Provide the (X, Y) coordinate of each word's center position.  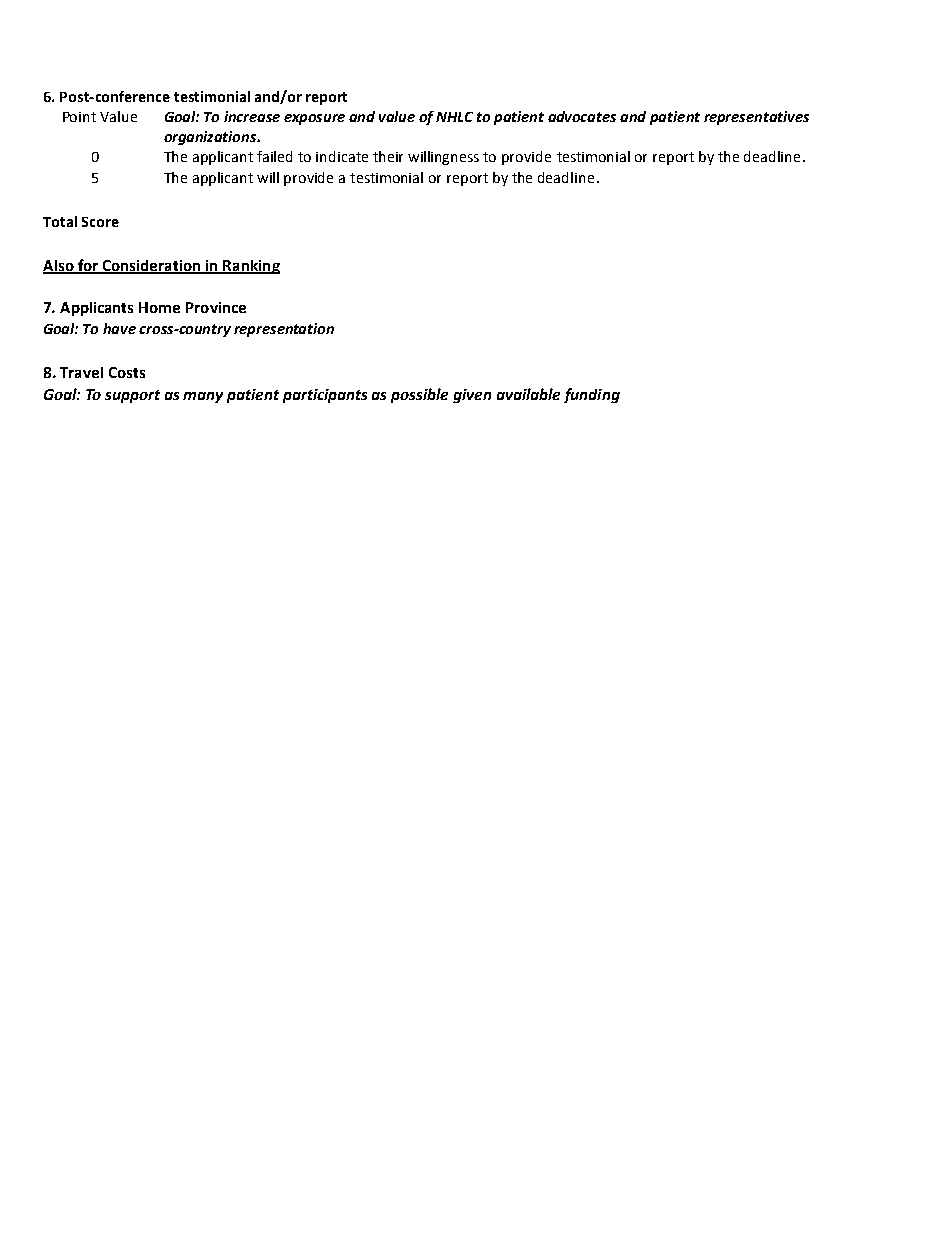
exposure (314, 119)
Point (79, 117)
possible (419, 395)
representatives (756, 118)
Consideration (152, 266)
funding (592, 395)
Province (216, 307)
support (132, 396)
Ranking (250, 267)
